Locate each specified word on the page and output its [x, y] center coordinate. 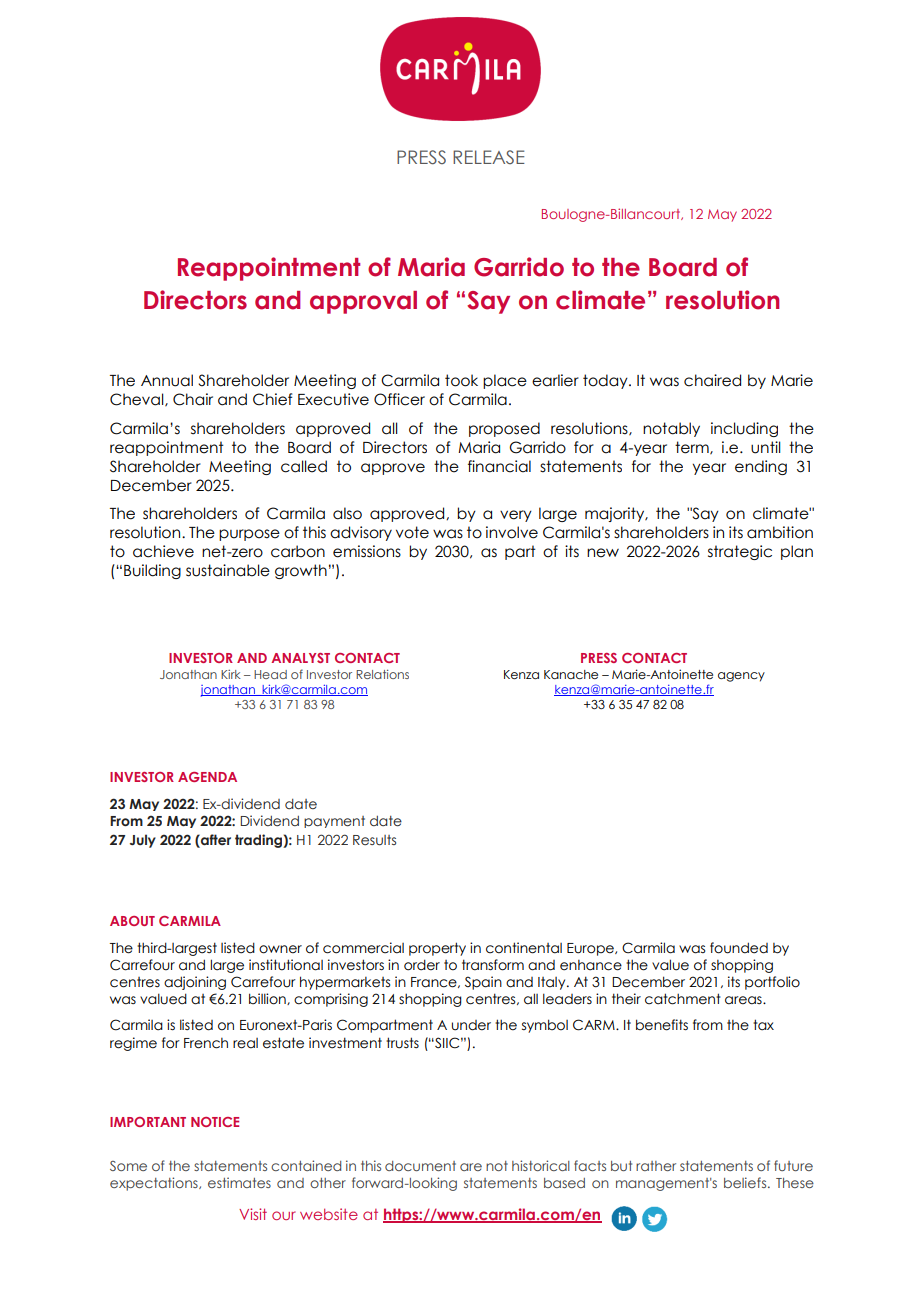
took [461, 380]
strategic [740, 552]
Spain [483, 983]
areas [744, 1000]
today [606, 381]
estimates [239, 1182]
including [744, 429]
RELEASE [489, 157]
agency [741, 677]
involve [512, 532]
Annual [167, 380]
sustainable [228, 570]
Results [374, 840]
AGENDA [207, 777]
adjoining [195, 983]
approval [363, 302]
